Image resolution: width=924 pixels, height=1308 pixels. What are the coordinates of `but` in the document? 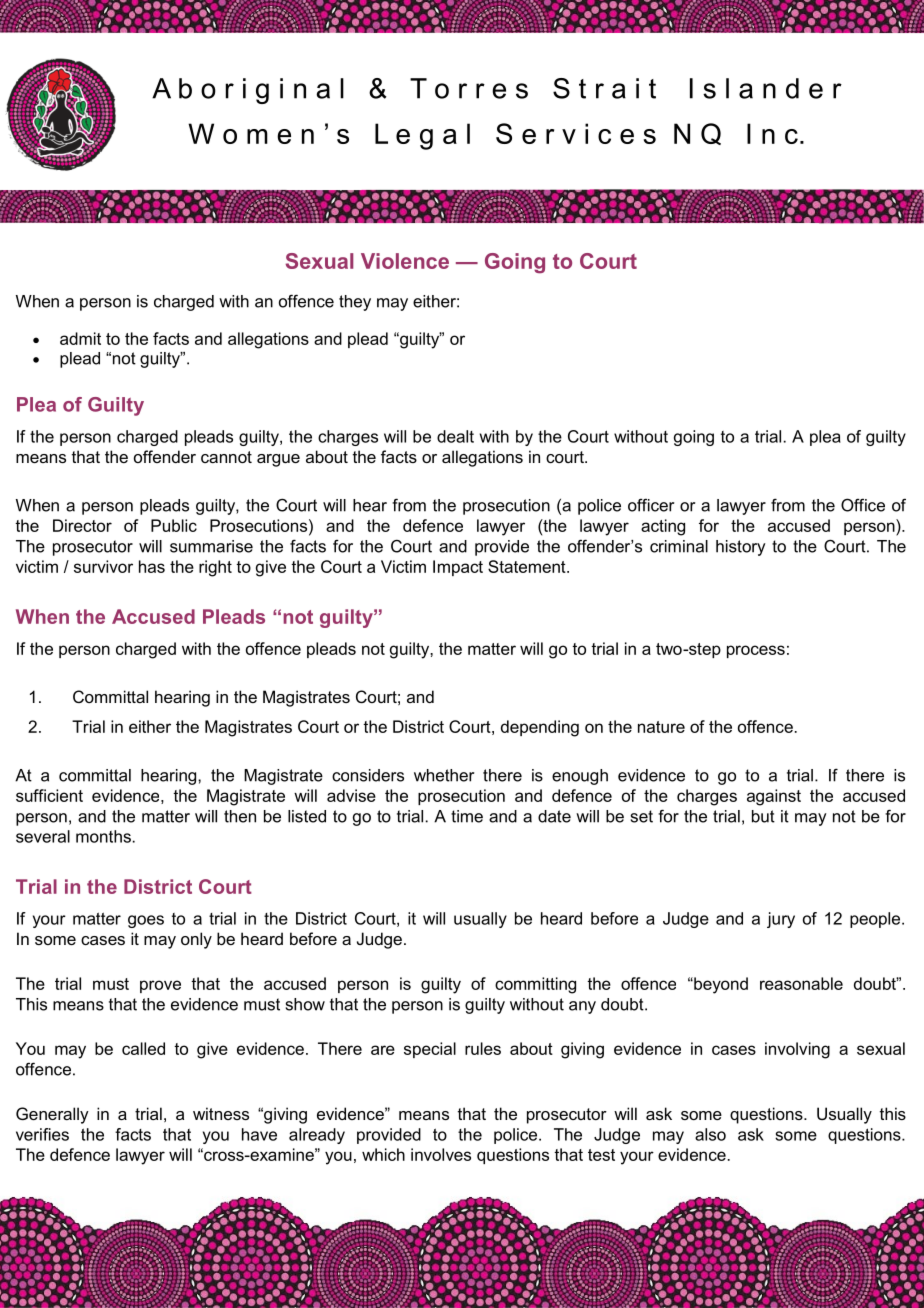 It's located at (763, 816).
